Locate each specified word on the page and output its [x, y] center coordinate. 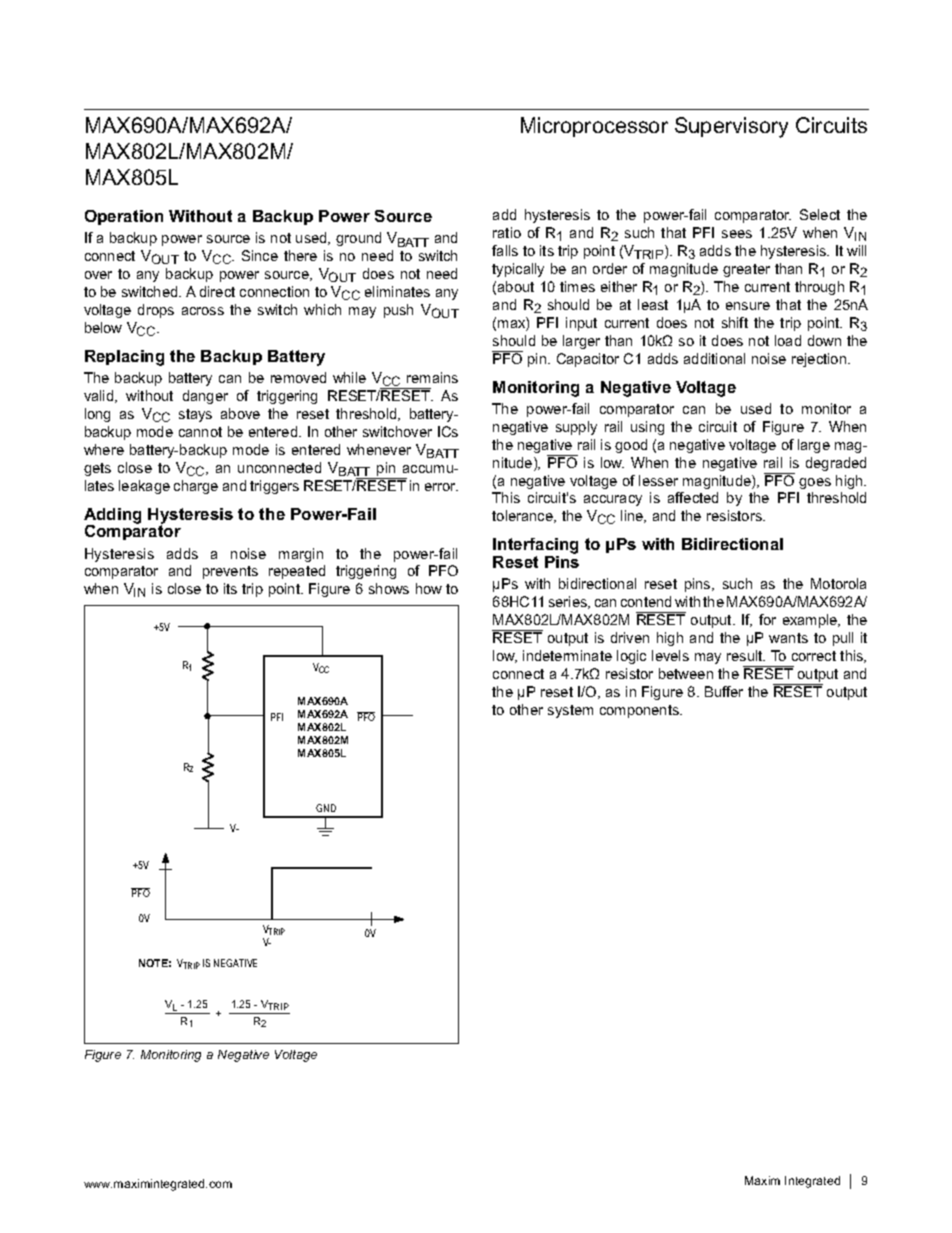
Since [260, 255]
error [441, 487]
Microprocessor [594, 127]
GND [326, 808]
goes [815, 483]
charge [196, 487]
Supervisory [731, 127]
